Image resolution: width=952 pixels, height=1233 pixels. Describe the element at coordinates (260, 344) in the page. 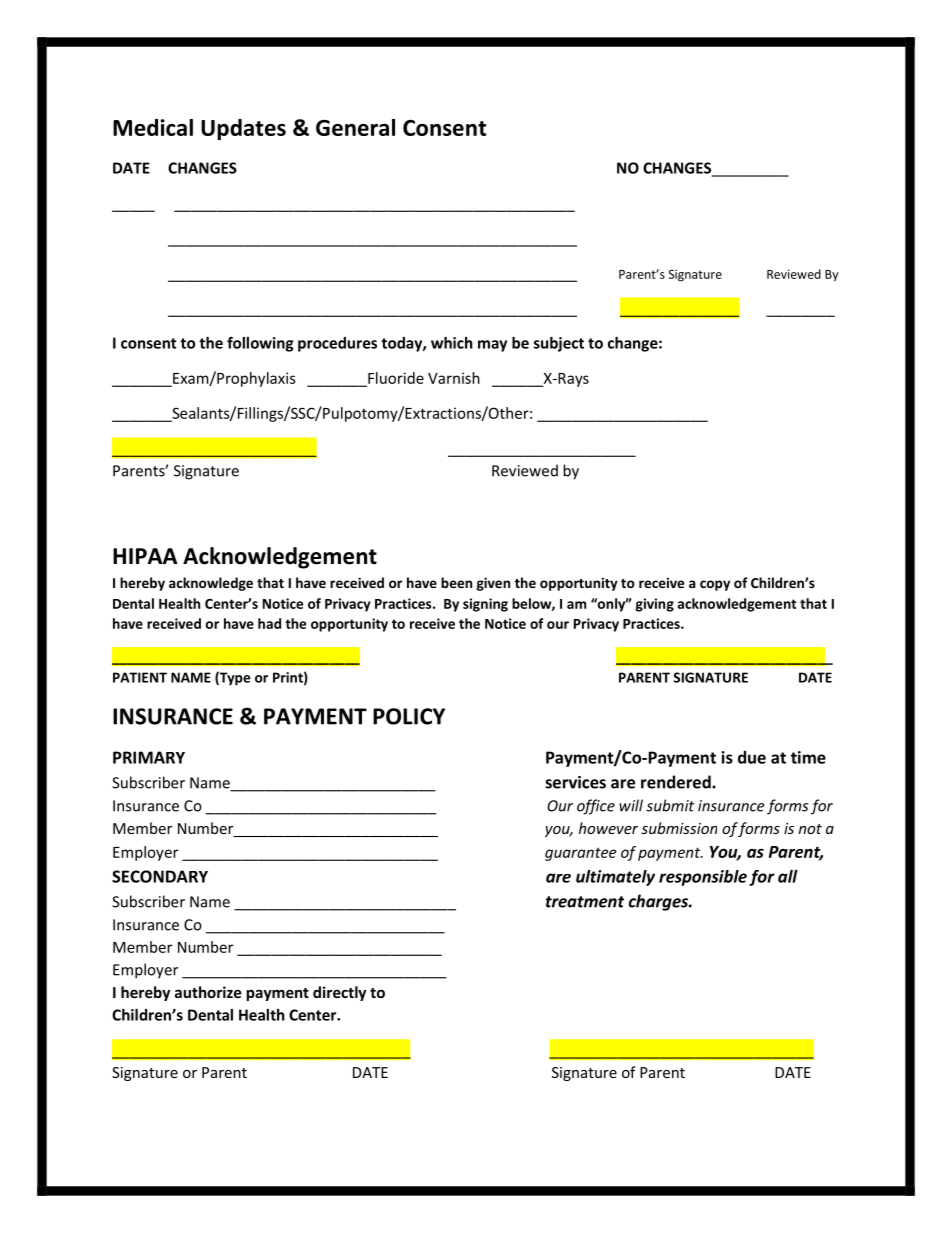

I see `following` at that location.
